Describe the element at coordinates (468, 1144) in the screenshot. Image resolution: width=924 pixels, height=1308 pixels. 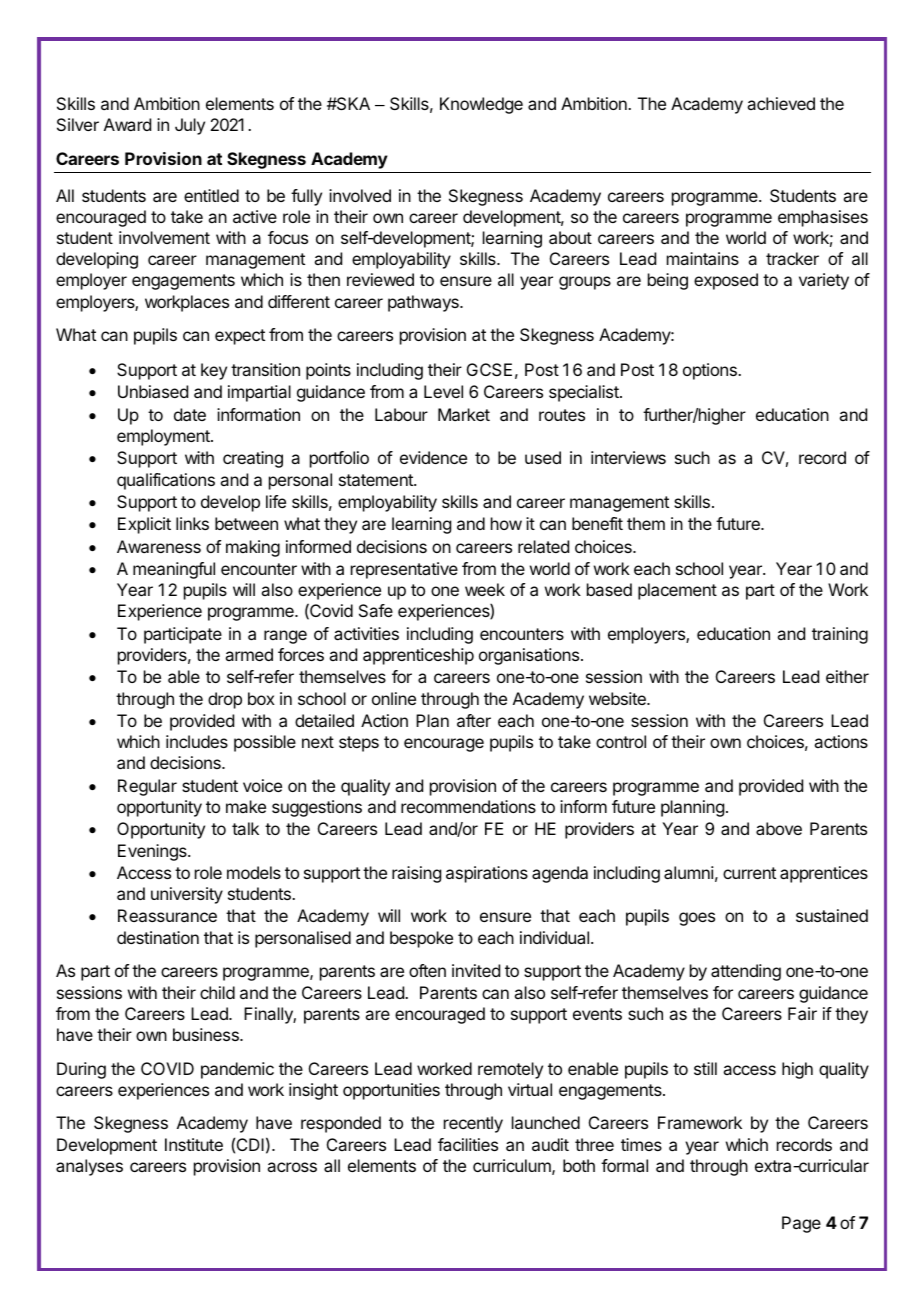
I see `facilities` at that location.
